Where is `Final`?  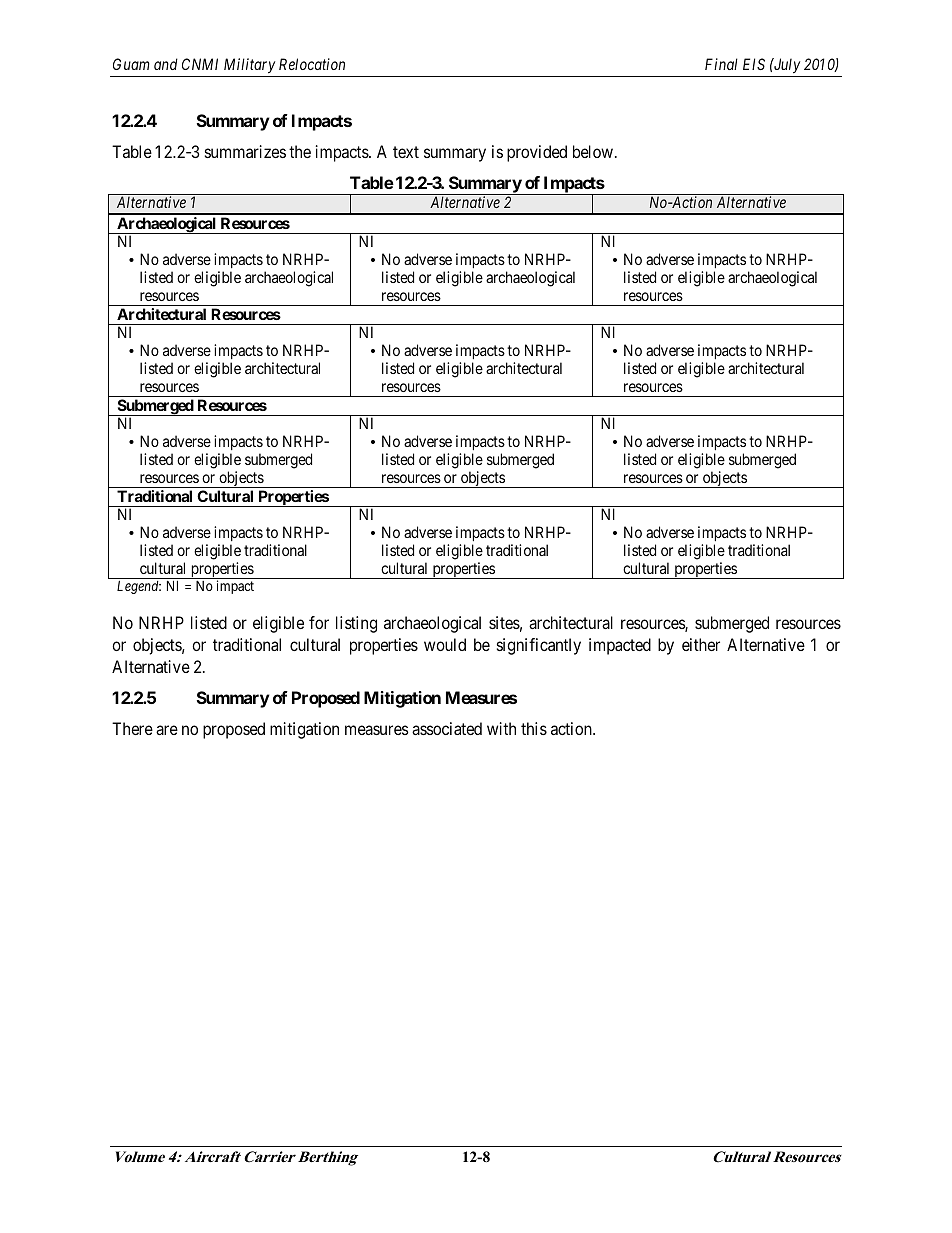 Final is located at coordinates (721, 64).
